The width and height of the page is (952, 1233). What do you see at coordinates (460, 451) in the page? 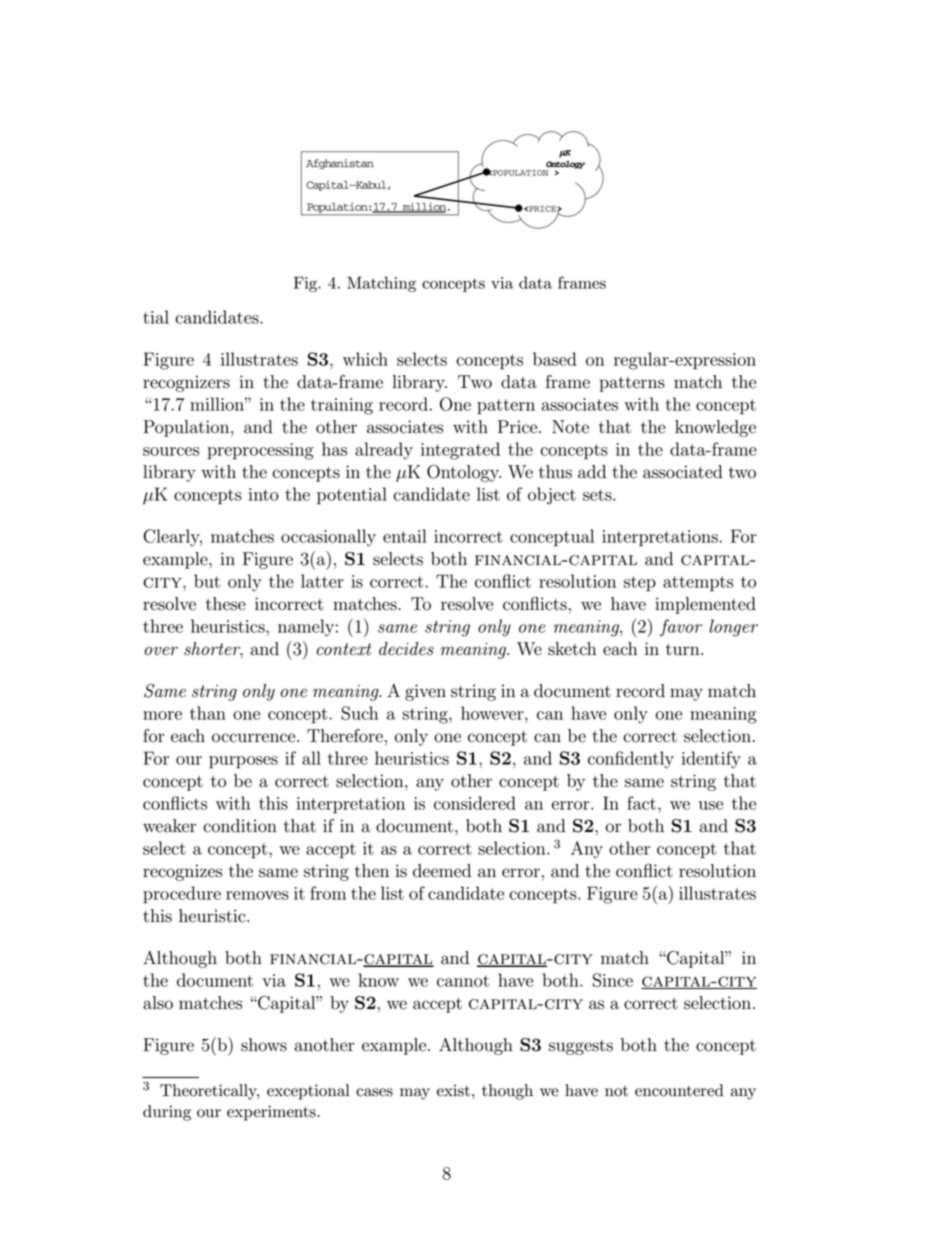
I see `integrated` at bounding box center [460, 451].
